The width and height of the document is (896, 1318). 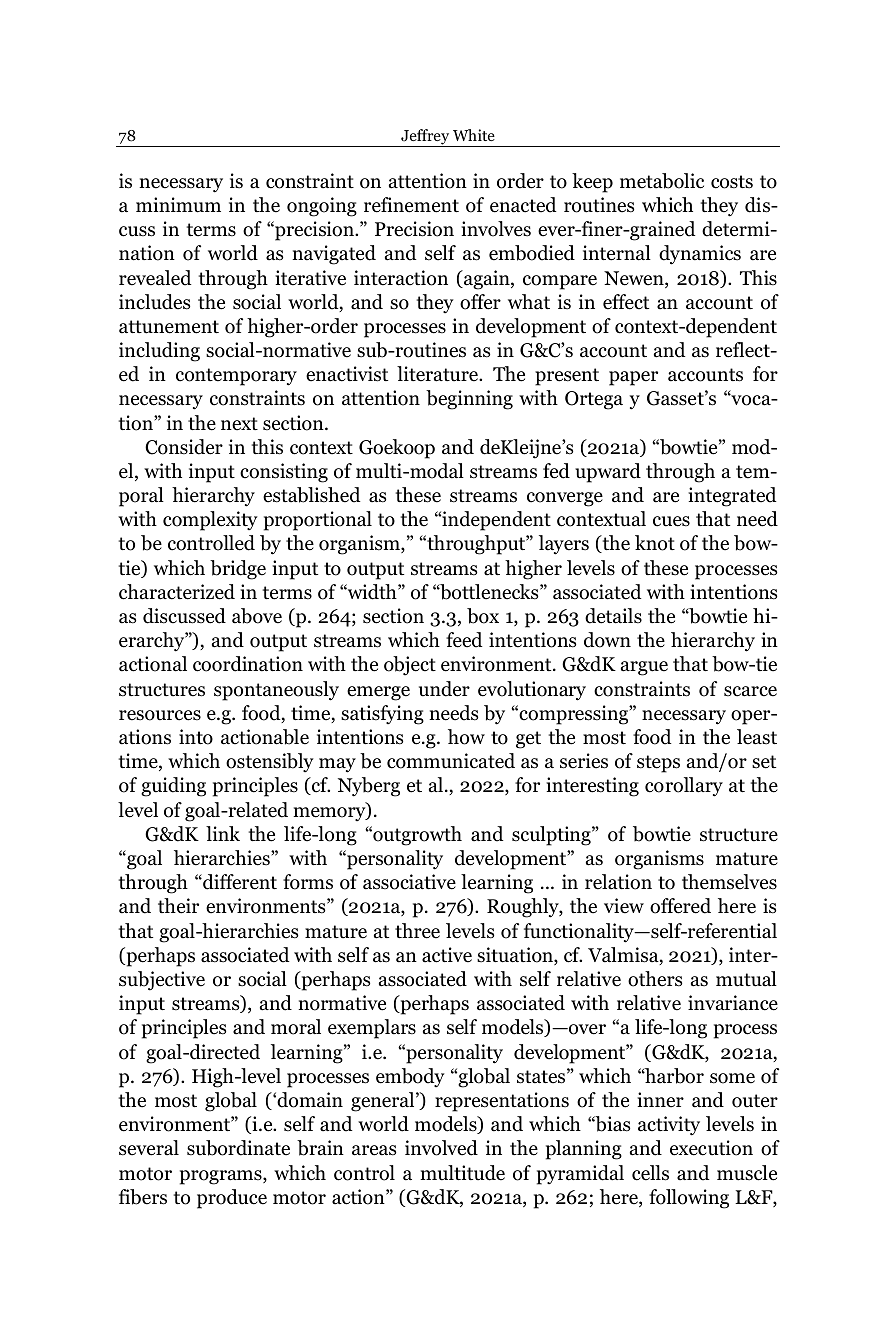 What do you see at coordinates (210, 521) in the document?
I see `complexity` at bounding box center [210, 521].
